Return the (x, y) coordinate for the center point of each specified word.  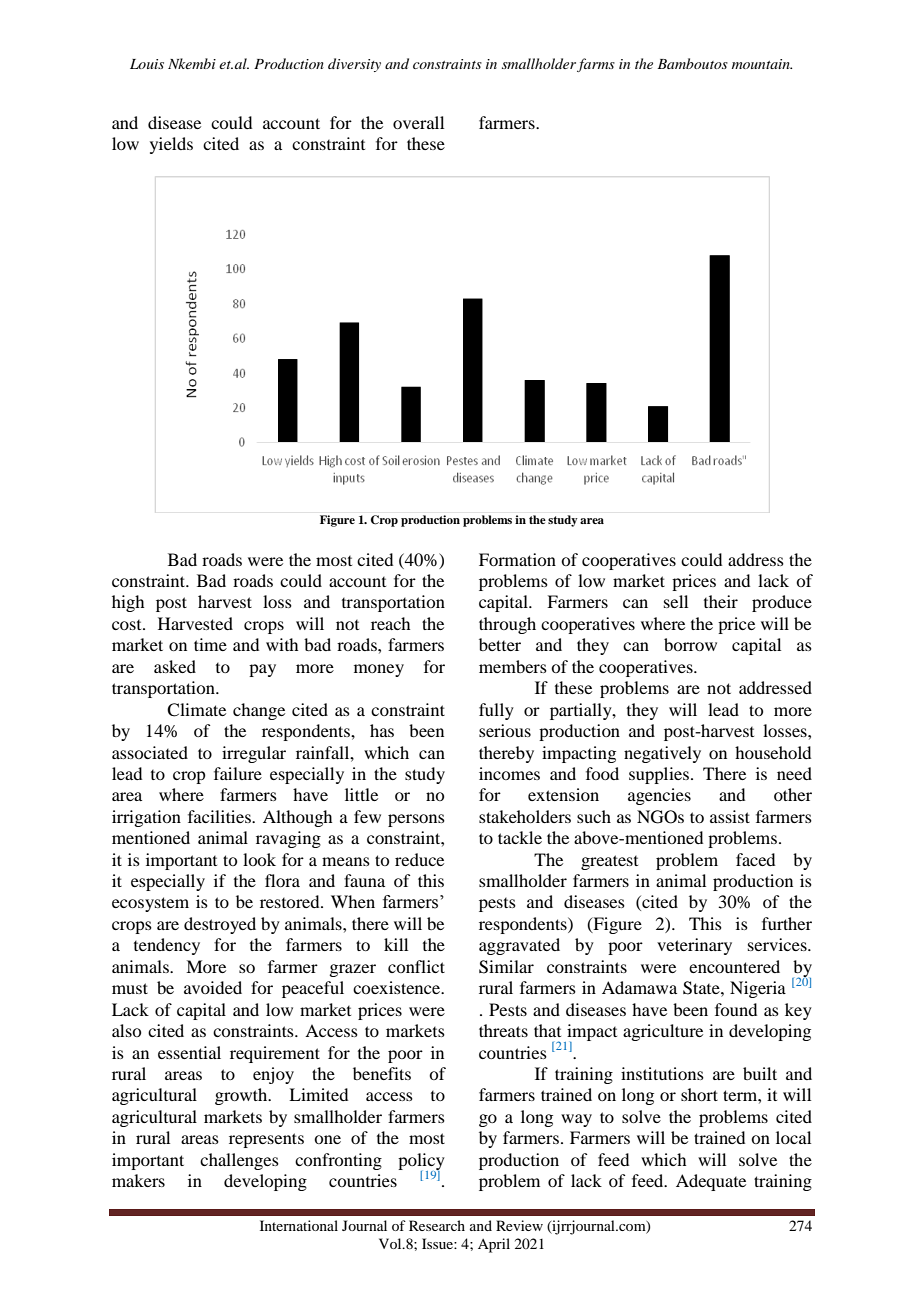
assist (730, 816)
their (721, 601)
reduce (419, 859)
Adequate (711, 1182)
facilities (220, 816)
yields (171, 145)
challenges (239, 1161)
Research (437, 1225)
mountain (762, 64)
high (128, 603)
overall (418, 122)
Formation (517, 559)
